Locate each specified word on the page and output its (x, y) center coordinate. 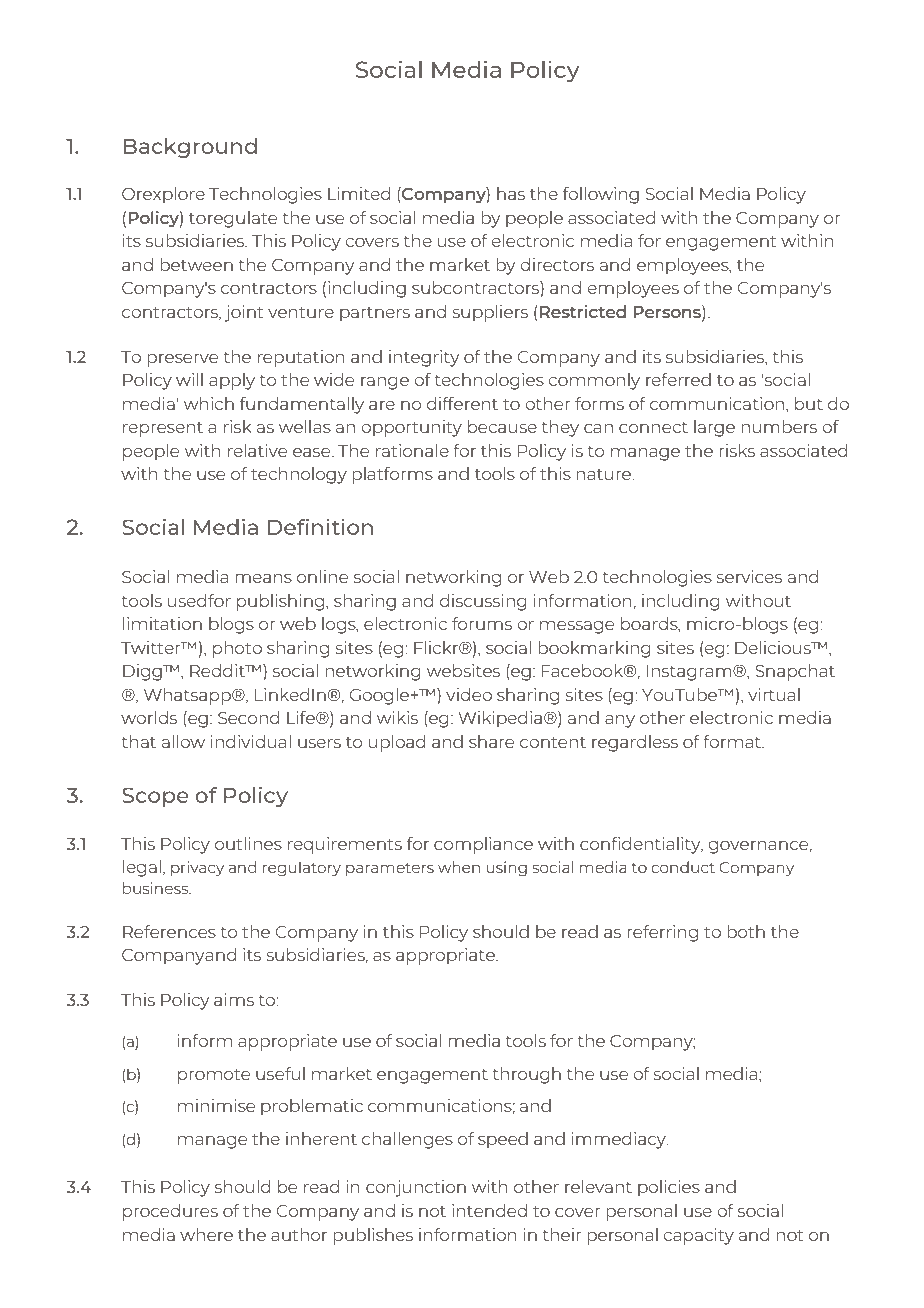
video (469, 694)
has (511, 193)
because (502, 426)
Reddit (218, 670)
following (601, 195)
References (169, 931)
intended (489, 1210)
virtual (774, 694)
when (459, 867)
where (206, 1234)
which (209, 403)
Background (190, 148)
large (714, 428)
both (746, 931)
